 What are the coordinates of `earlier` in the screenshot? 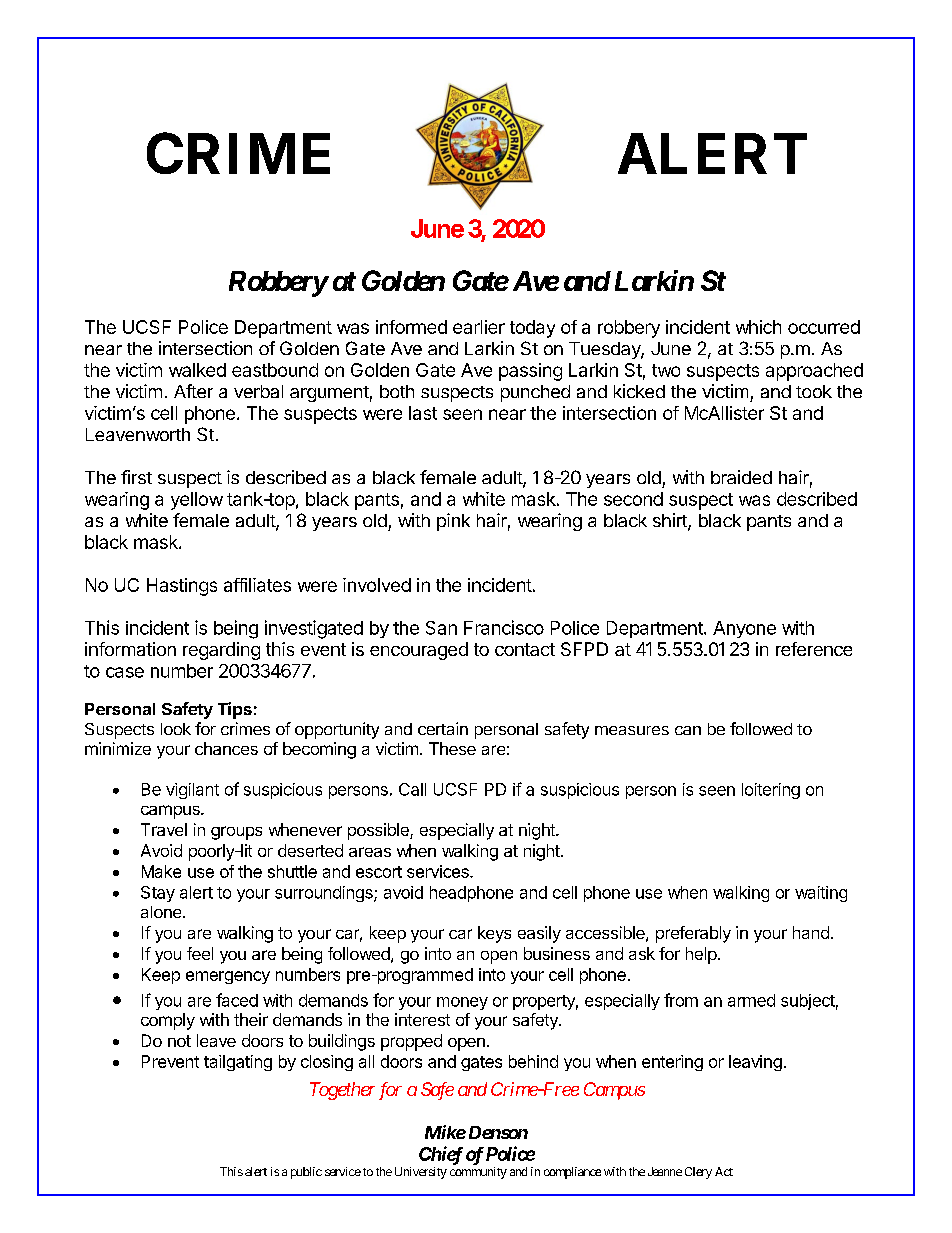 It's located at (479, 327).
